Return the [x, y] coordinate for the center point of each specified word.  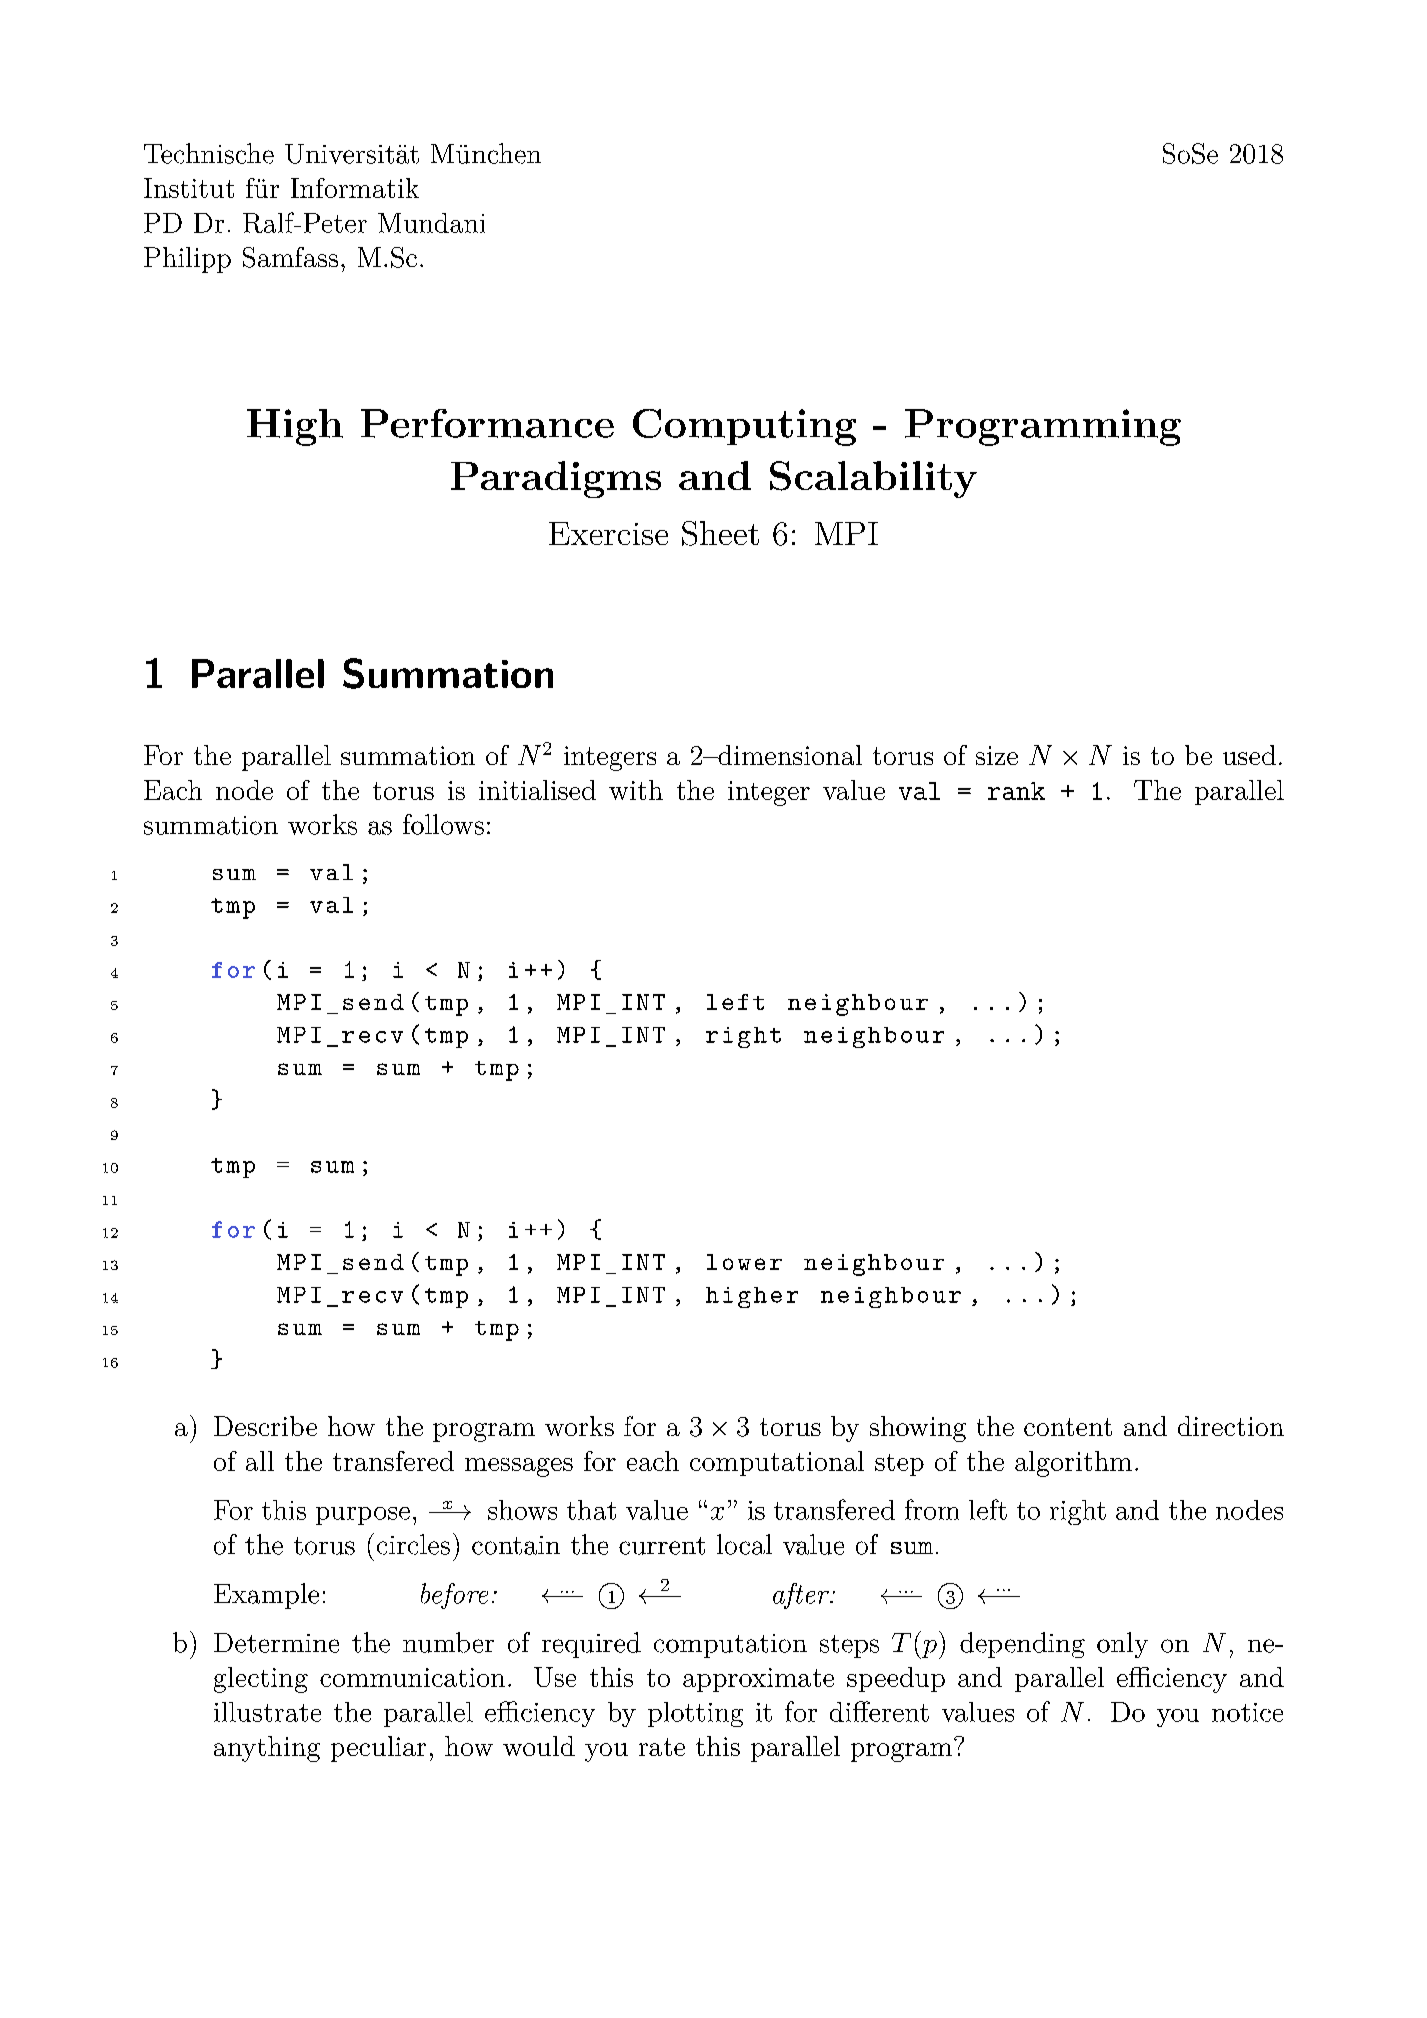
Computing [744, 427]
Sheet [720, 533]
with [636, 790]
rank [1016, 791]
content [1068, 1427]
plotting [695, 1714]
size [997, 755]
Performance [487, 423]
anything [267, 1749]
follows [443, 824]
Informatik [355, 188]
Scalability [873, 479]
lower [744, 1262]
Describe [265, 1426]
